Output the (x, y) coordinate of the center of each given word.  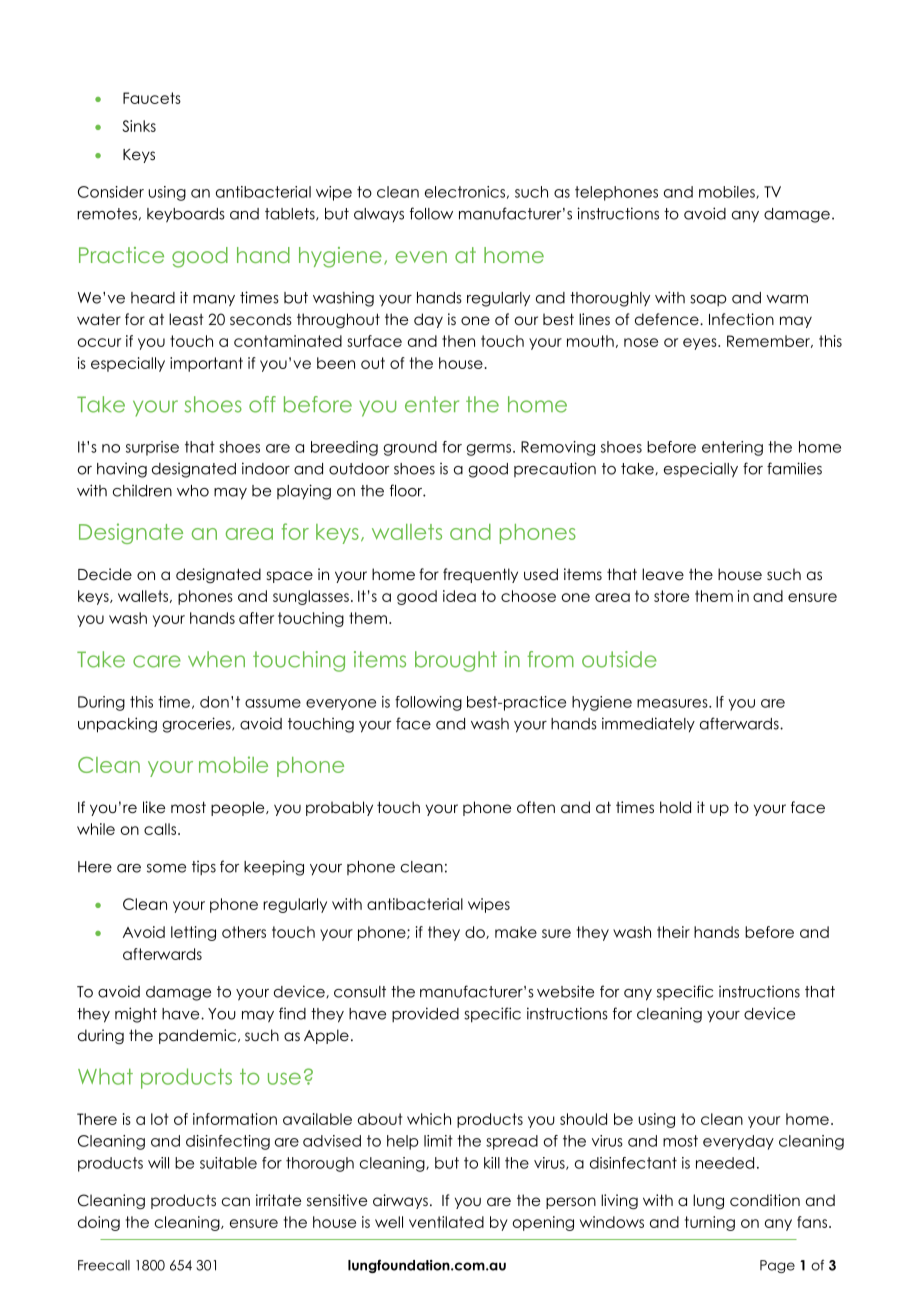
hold (675, 807)
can (236, 1201)
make (516, 932)
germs (490, 450)
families (794, 468)
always (379, 215)
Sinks (139, 126)
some (166, 868)
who (193, 491)
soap (708, 300)
